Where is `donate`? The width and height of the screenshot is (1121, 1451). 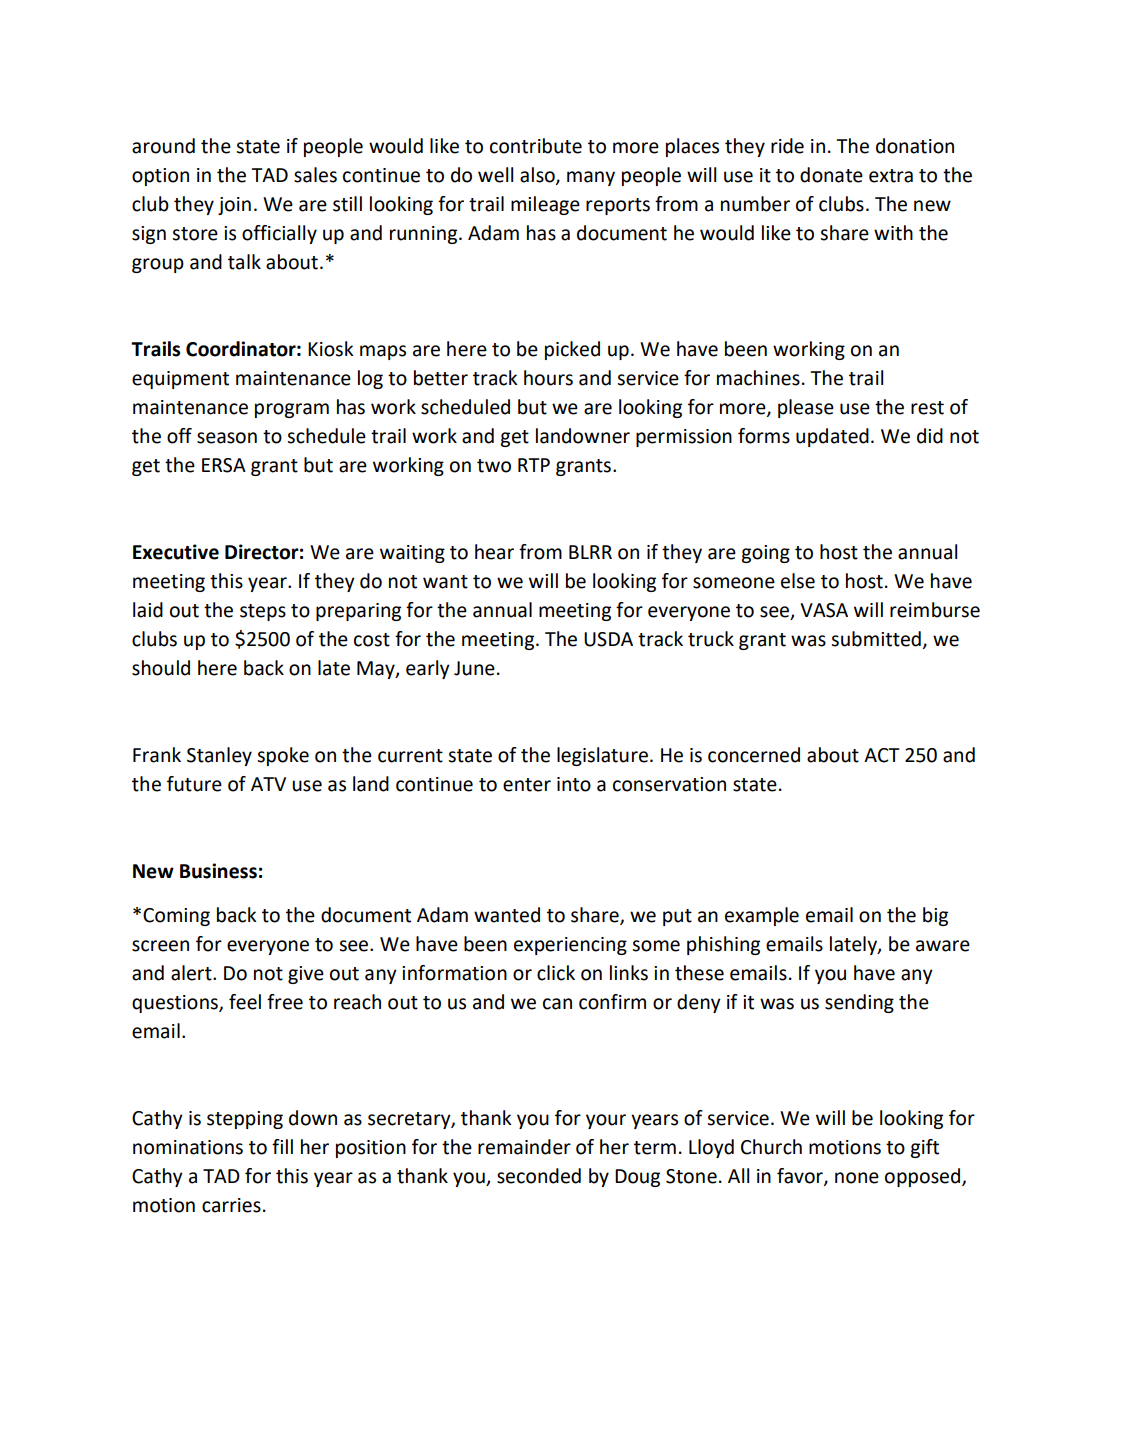
donate is located at coordinates (831, 175).
